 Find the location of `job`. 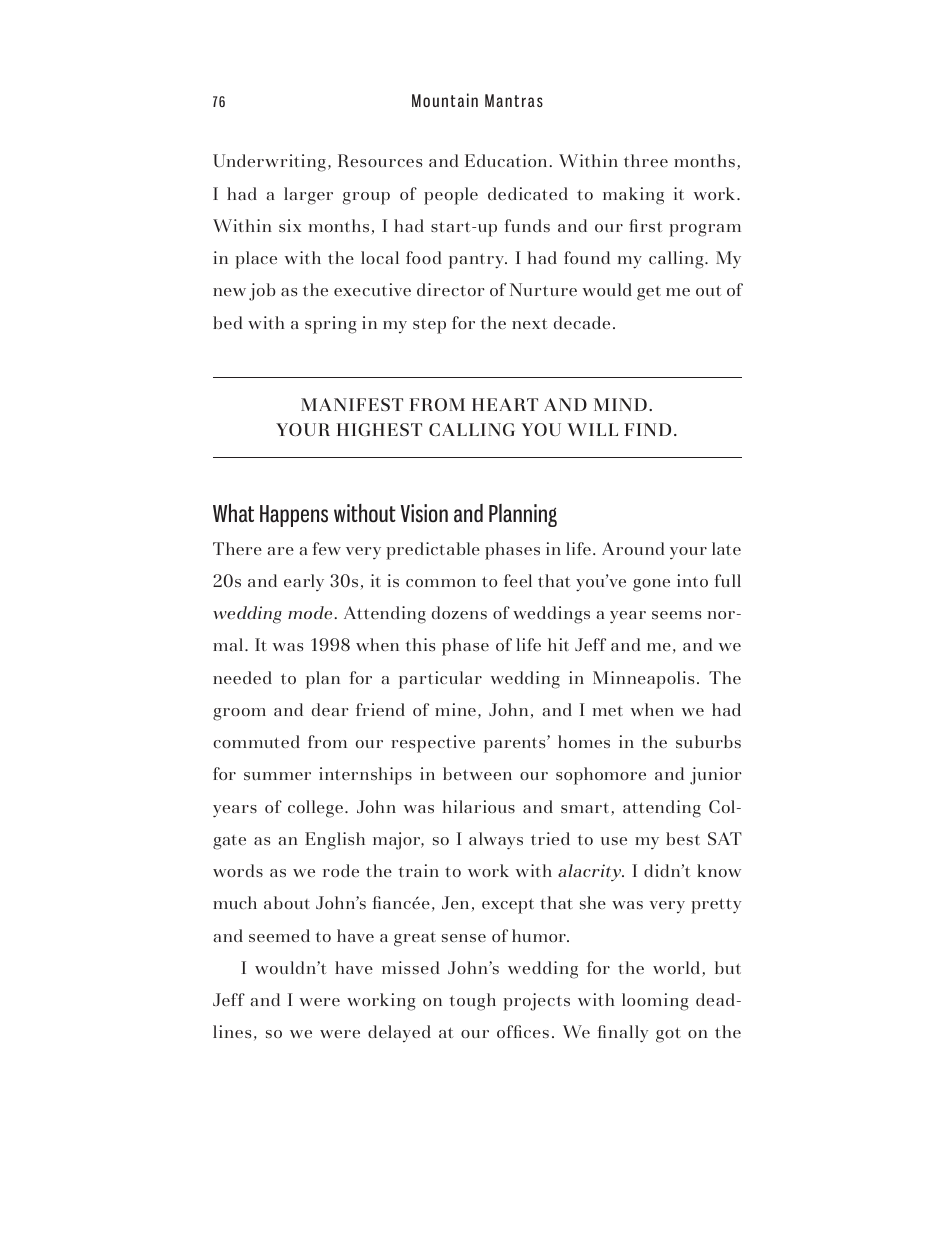

job is located at coordinates (262, 292).
